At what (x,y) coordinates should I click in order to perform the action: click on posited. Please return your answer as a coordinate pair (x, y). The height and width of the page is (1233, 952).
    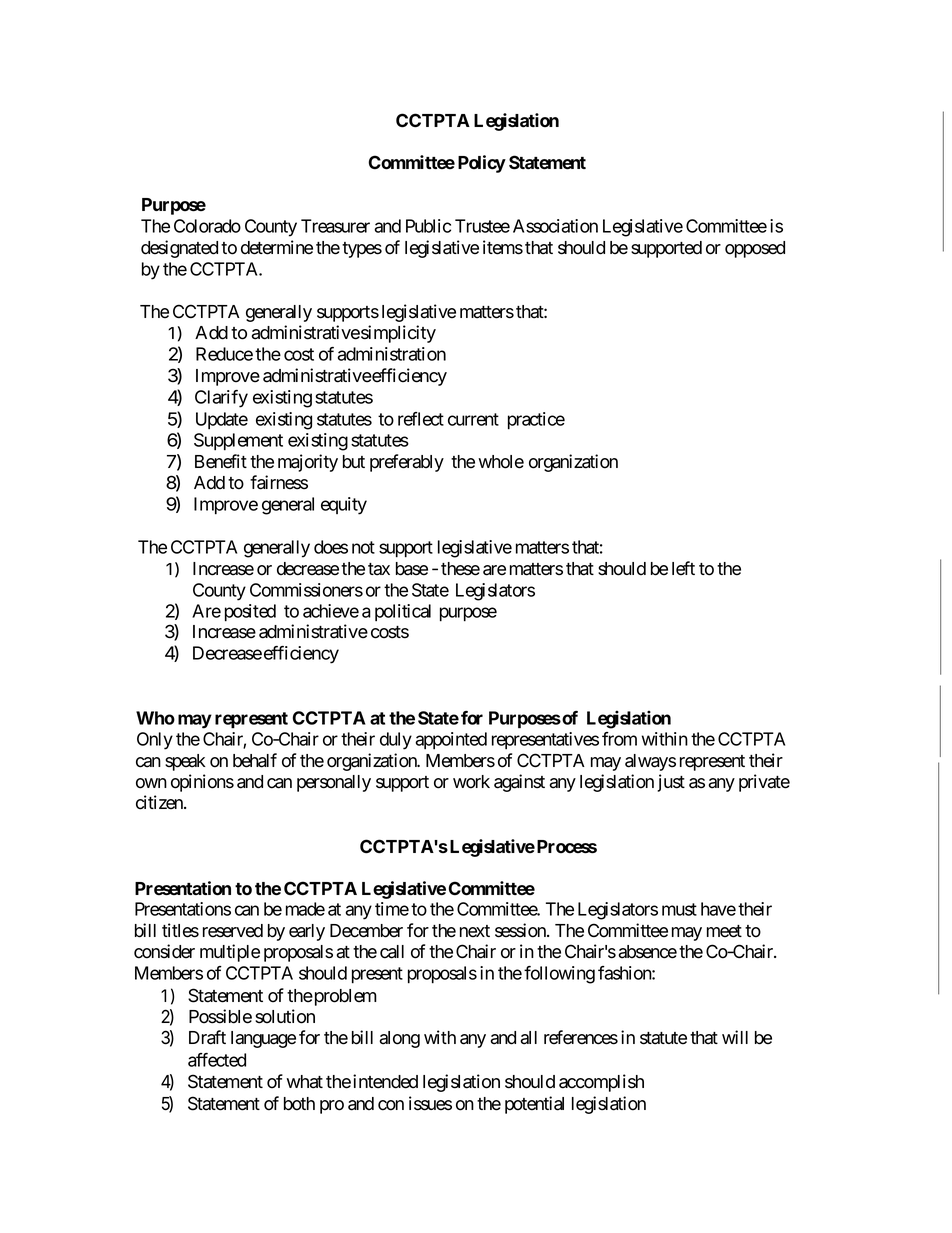
    Looking at the image, I should click on (250, 613).
